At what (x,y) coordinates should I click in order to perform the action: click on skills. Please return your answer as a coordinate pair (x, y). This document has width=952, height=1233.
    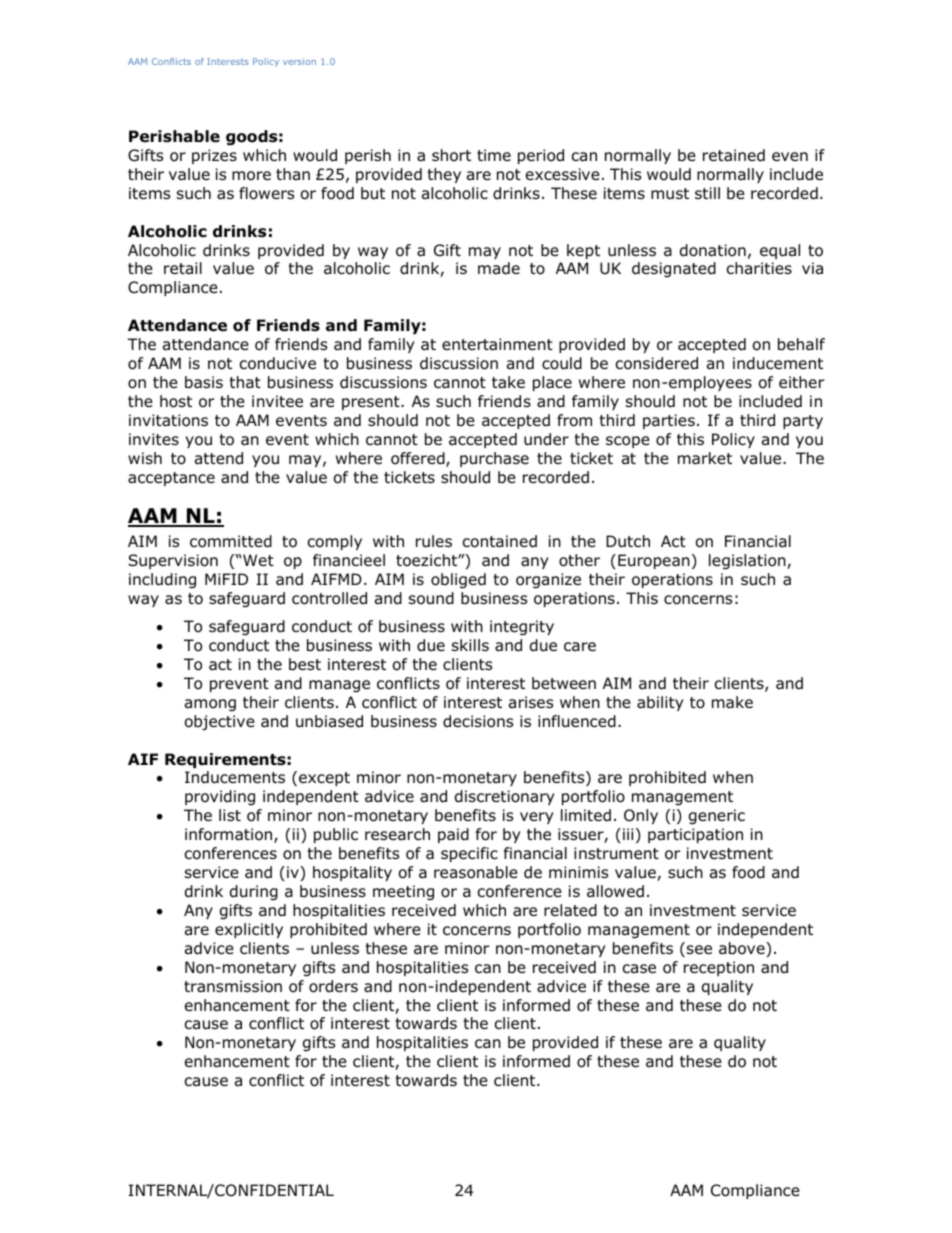
    Looking at the image, I should click on (470, 645).
